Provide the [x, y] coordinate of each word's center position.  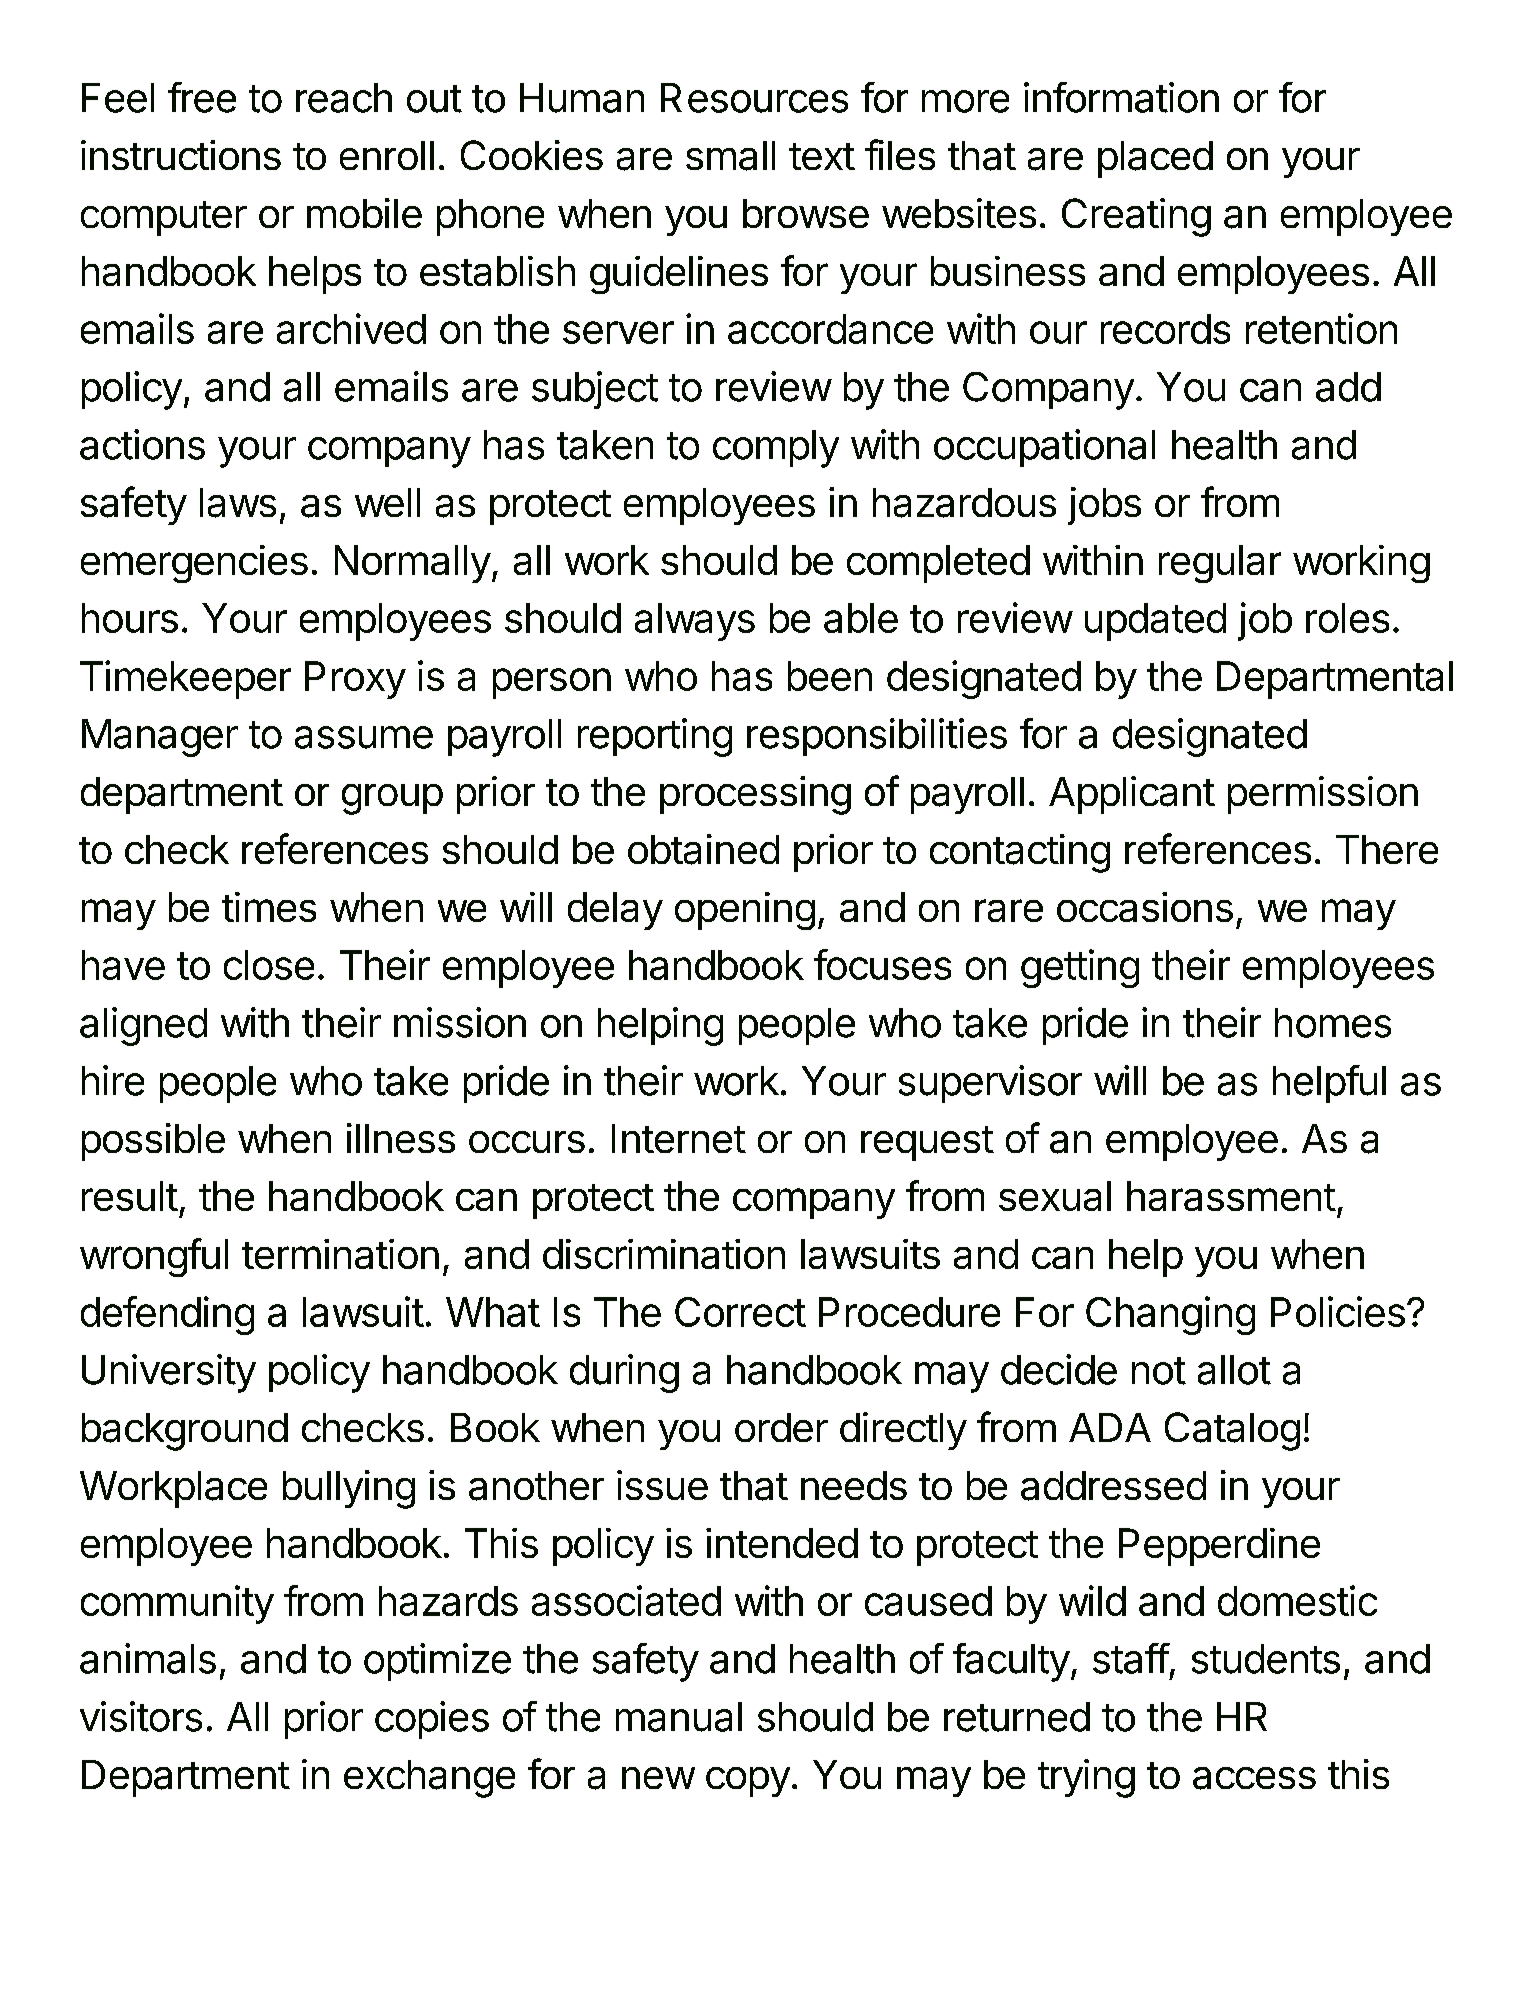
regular [1220, 564]
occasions [1145, 907]
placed [1155, 159]
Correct [740, 1312]
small [730, 156]
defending [167, 1315]
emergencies [194, 564]
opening [745, 911]
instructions [181, 155]
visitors [141, 1716]
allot [1234, 1370]
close [269, 965]
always [695, 622]
